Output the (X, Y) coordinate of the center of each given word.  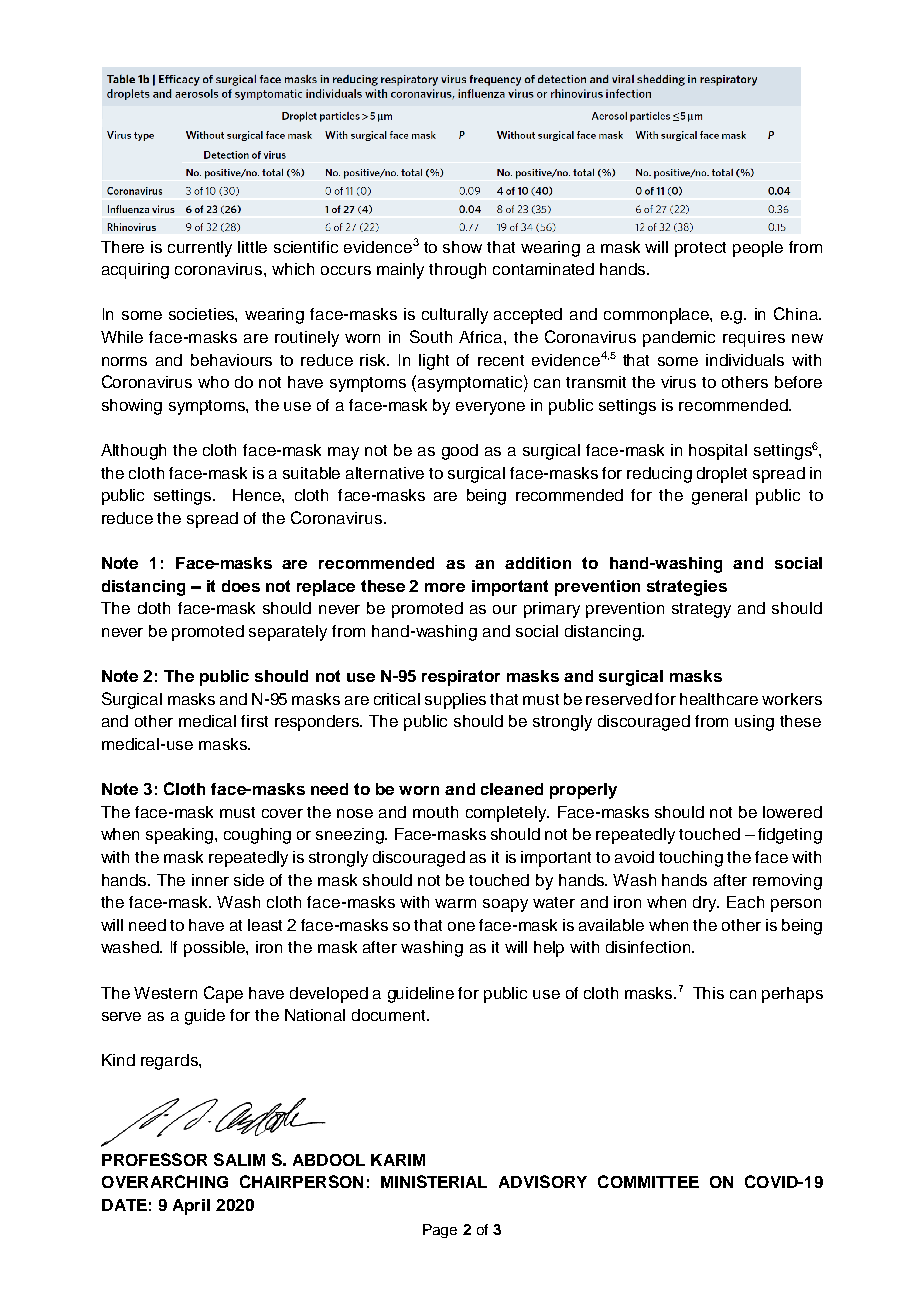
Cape (223, 994)
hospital (718, 452)
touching (691, 859)
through (457, 271)
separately (288, 633)
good (460, 452)
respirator (461, 678)
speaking (181, 836)
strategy (701, 610)
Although (133, 452)
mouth (435, 812)
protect (700, 249)
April (191, 1207)
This (708, 993)
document (390, 1015)
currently (200, 249)
